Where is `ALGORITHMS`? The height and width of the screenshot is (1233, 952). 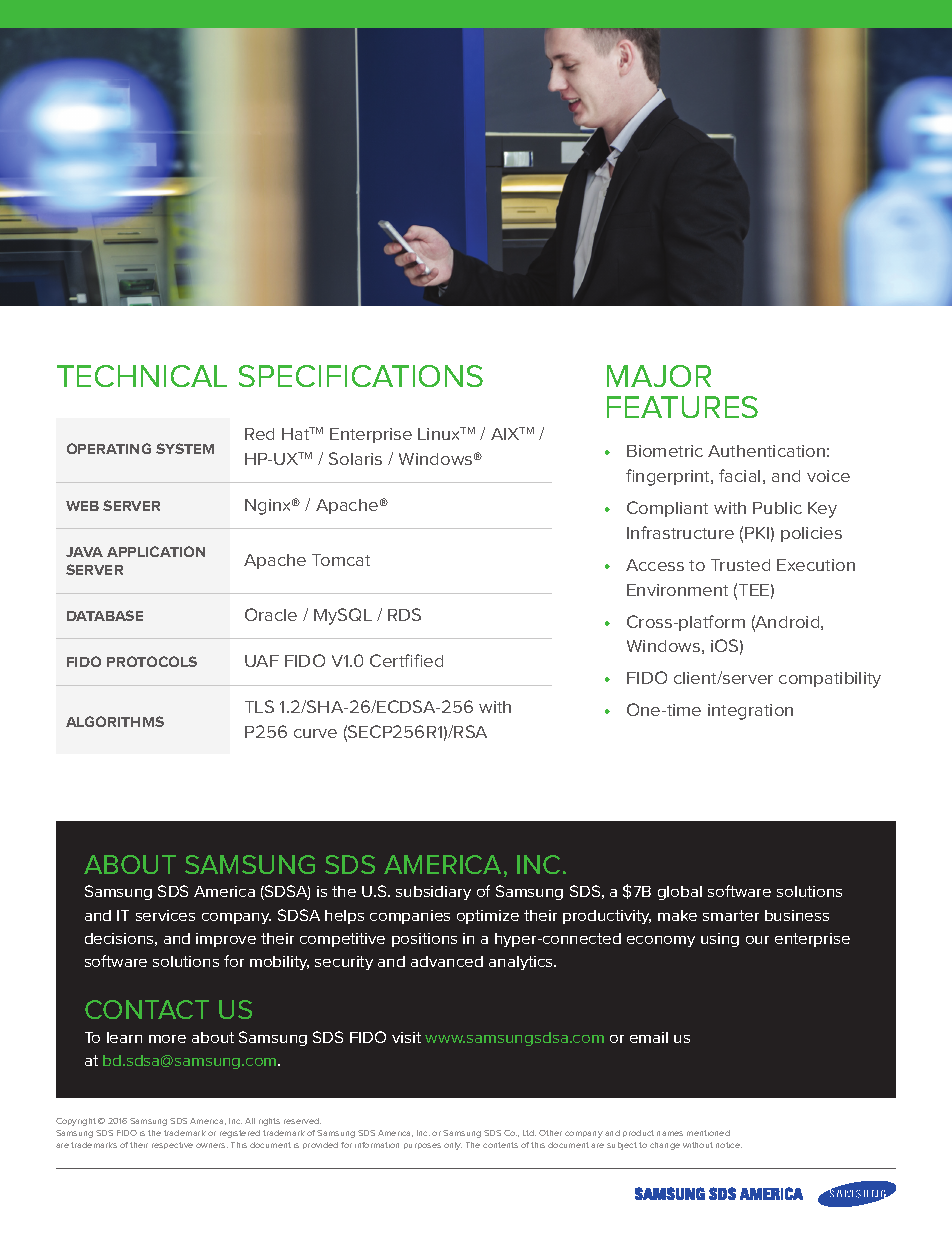
ALGORITHMS is located at coordinates (115, 721).
